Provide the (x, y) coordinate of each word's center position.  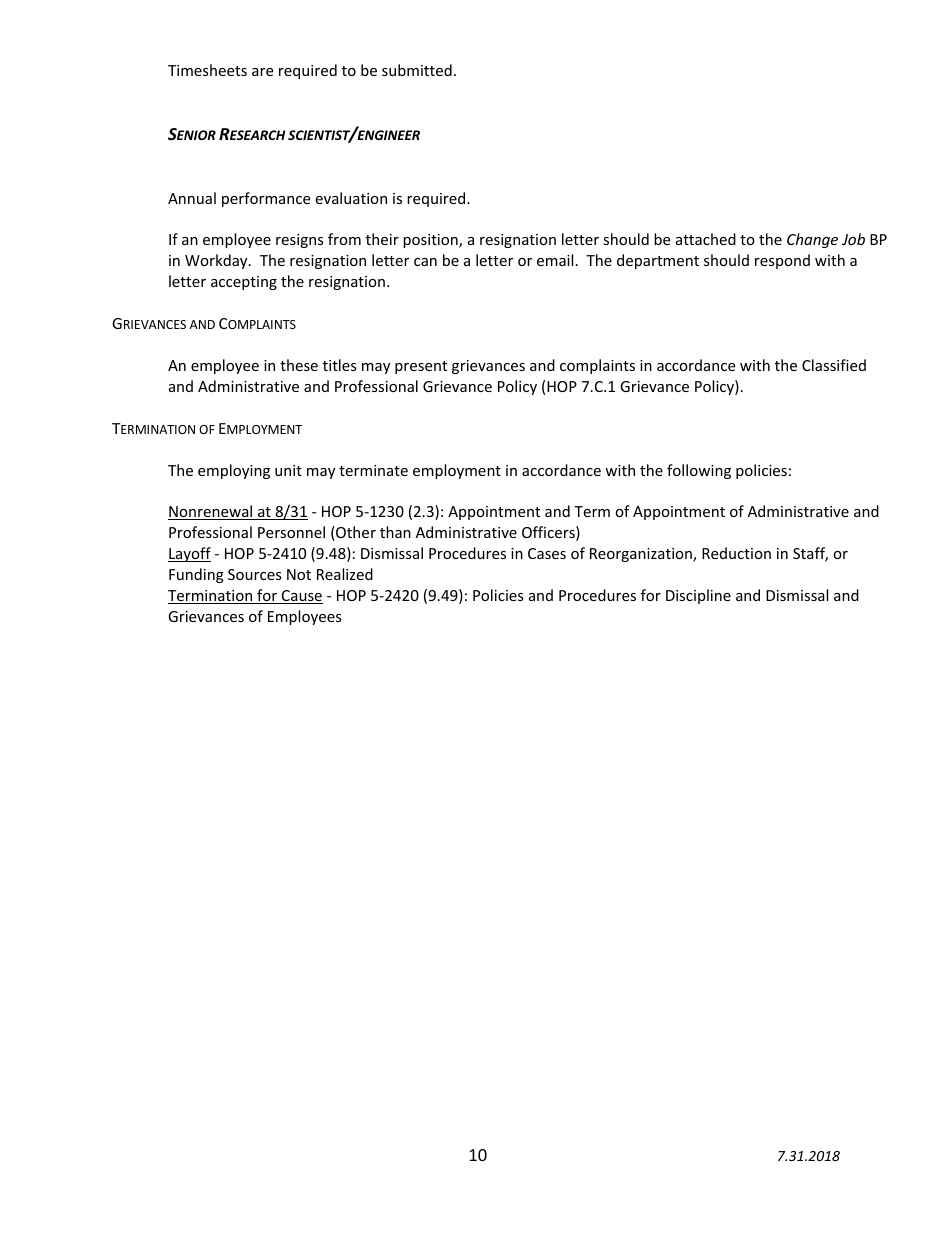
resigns (300, 241)
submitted (417, 70)
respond (782, 261)
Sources (255, 574)
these (299, 365)
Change (812, 240)
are (262, 72)
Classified (834, 365)
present (421, 367)
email (555, 260)
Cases (547, 553)
